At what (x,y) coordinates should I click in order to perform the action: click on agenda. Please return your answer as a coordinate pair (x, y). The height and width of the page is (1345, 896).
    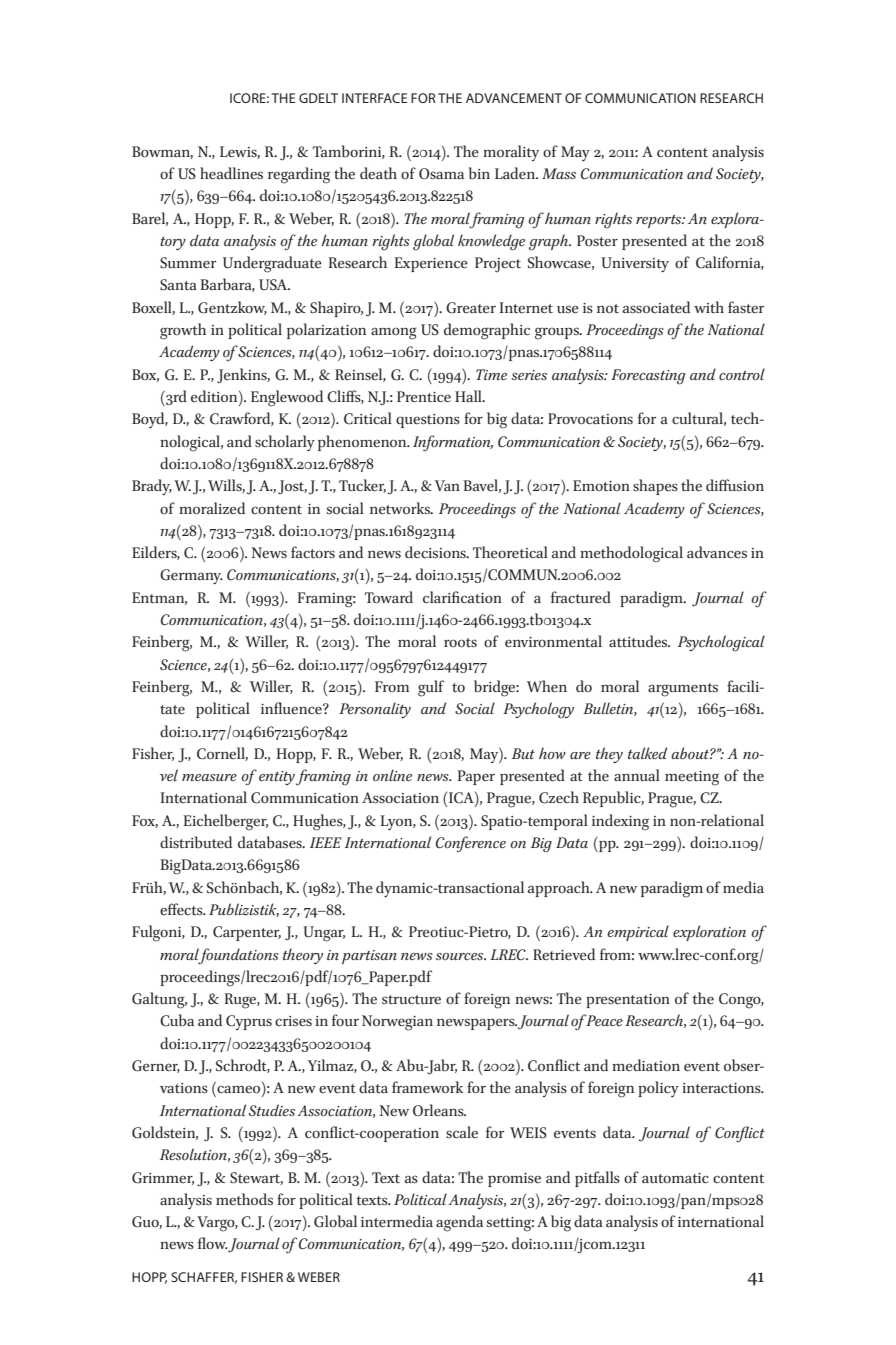
    Looking at the image, I should click on (459, 1223).
